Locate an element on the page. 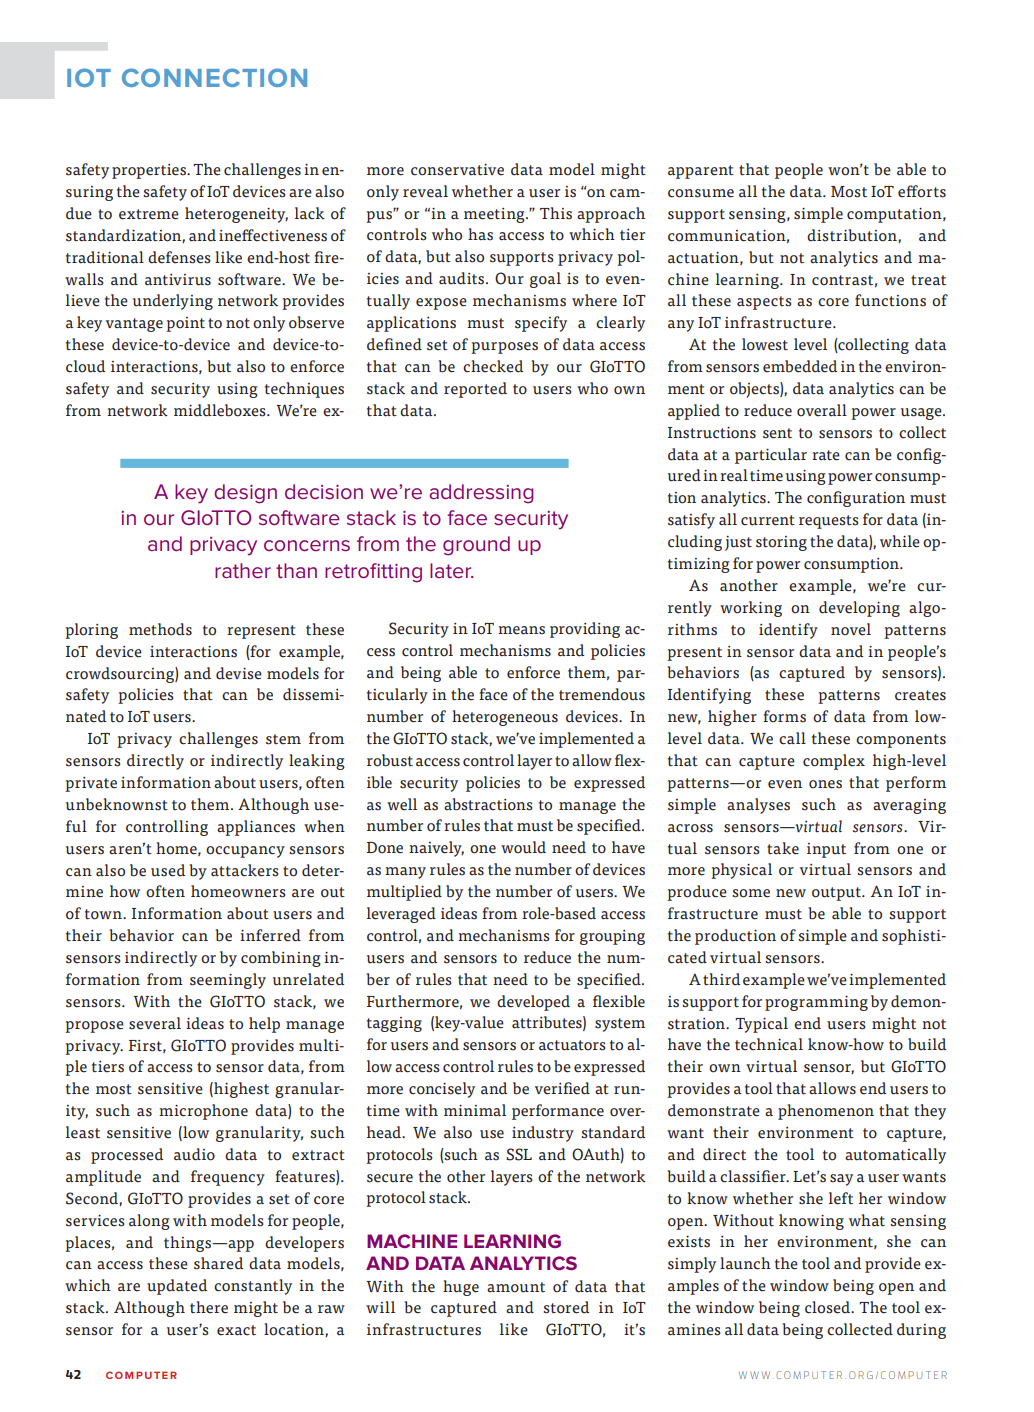 This page has height=1412, width=1034. private is located at coordinates (91, 784).
